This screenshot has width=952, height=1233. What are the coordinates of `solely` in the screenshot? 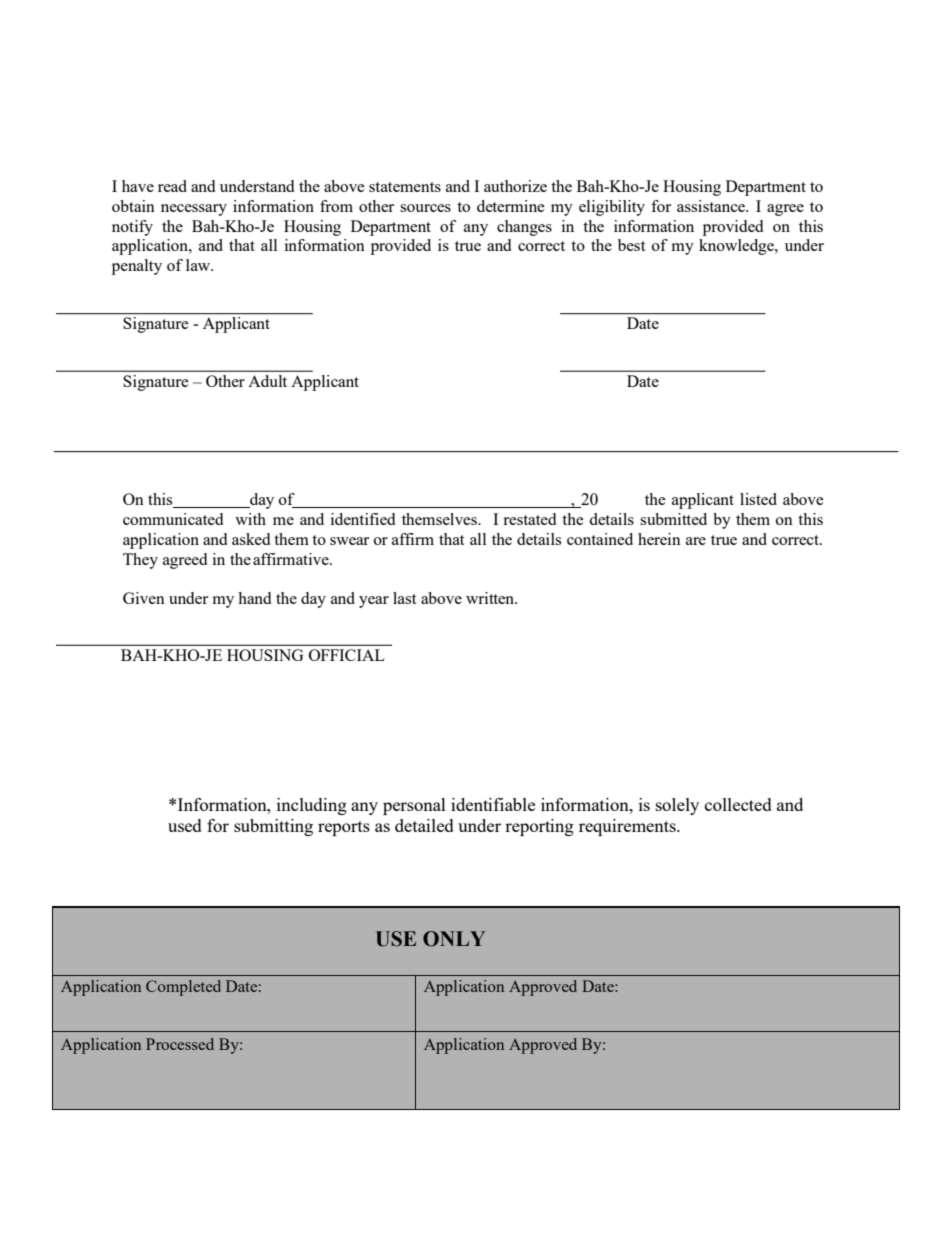 It's located at (677, 806).
